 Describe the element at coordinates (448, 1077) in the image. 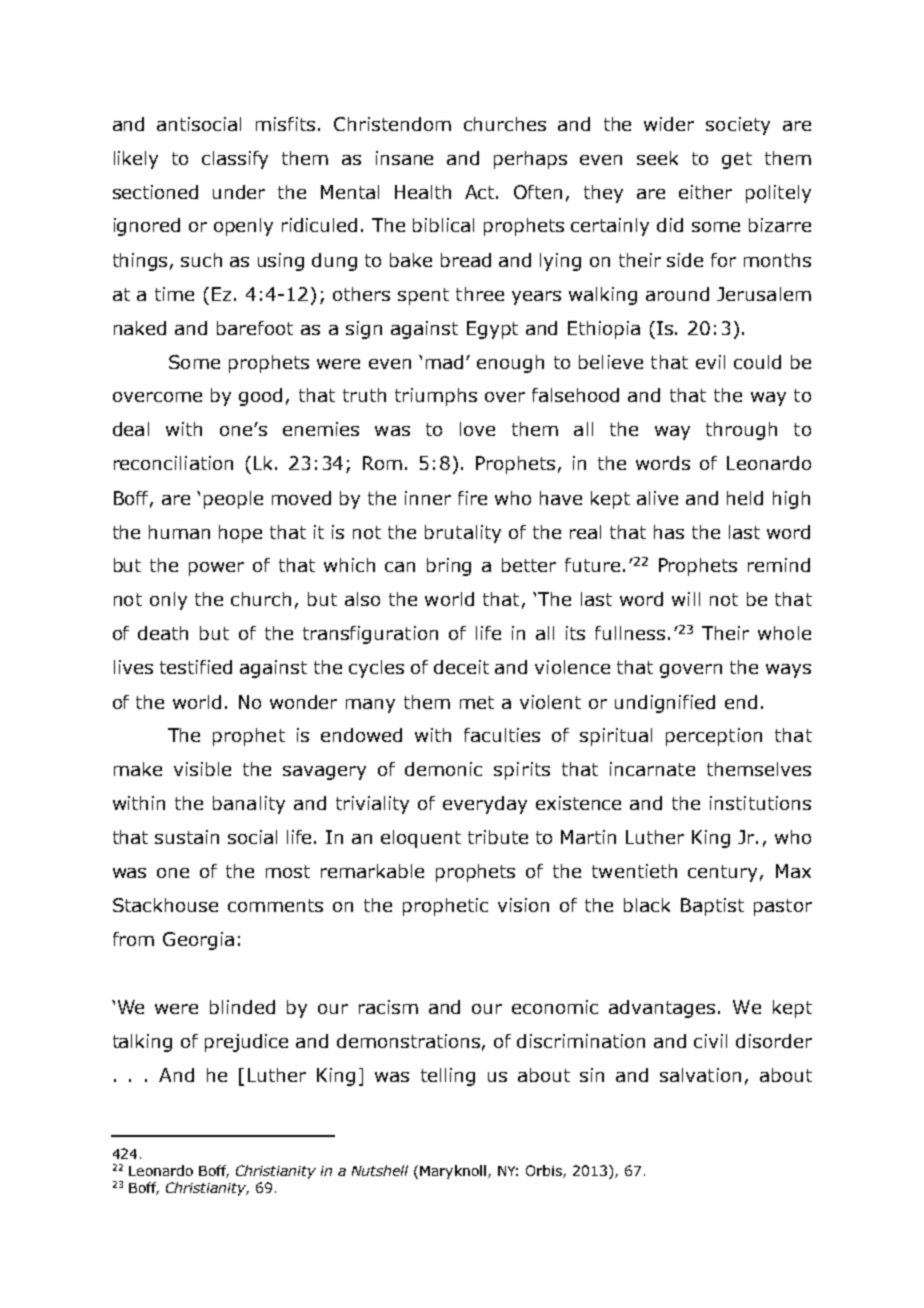

I see `telling` at that location.
